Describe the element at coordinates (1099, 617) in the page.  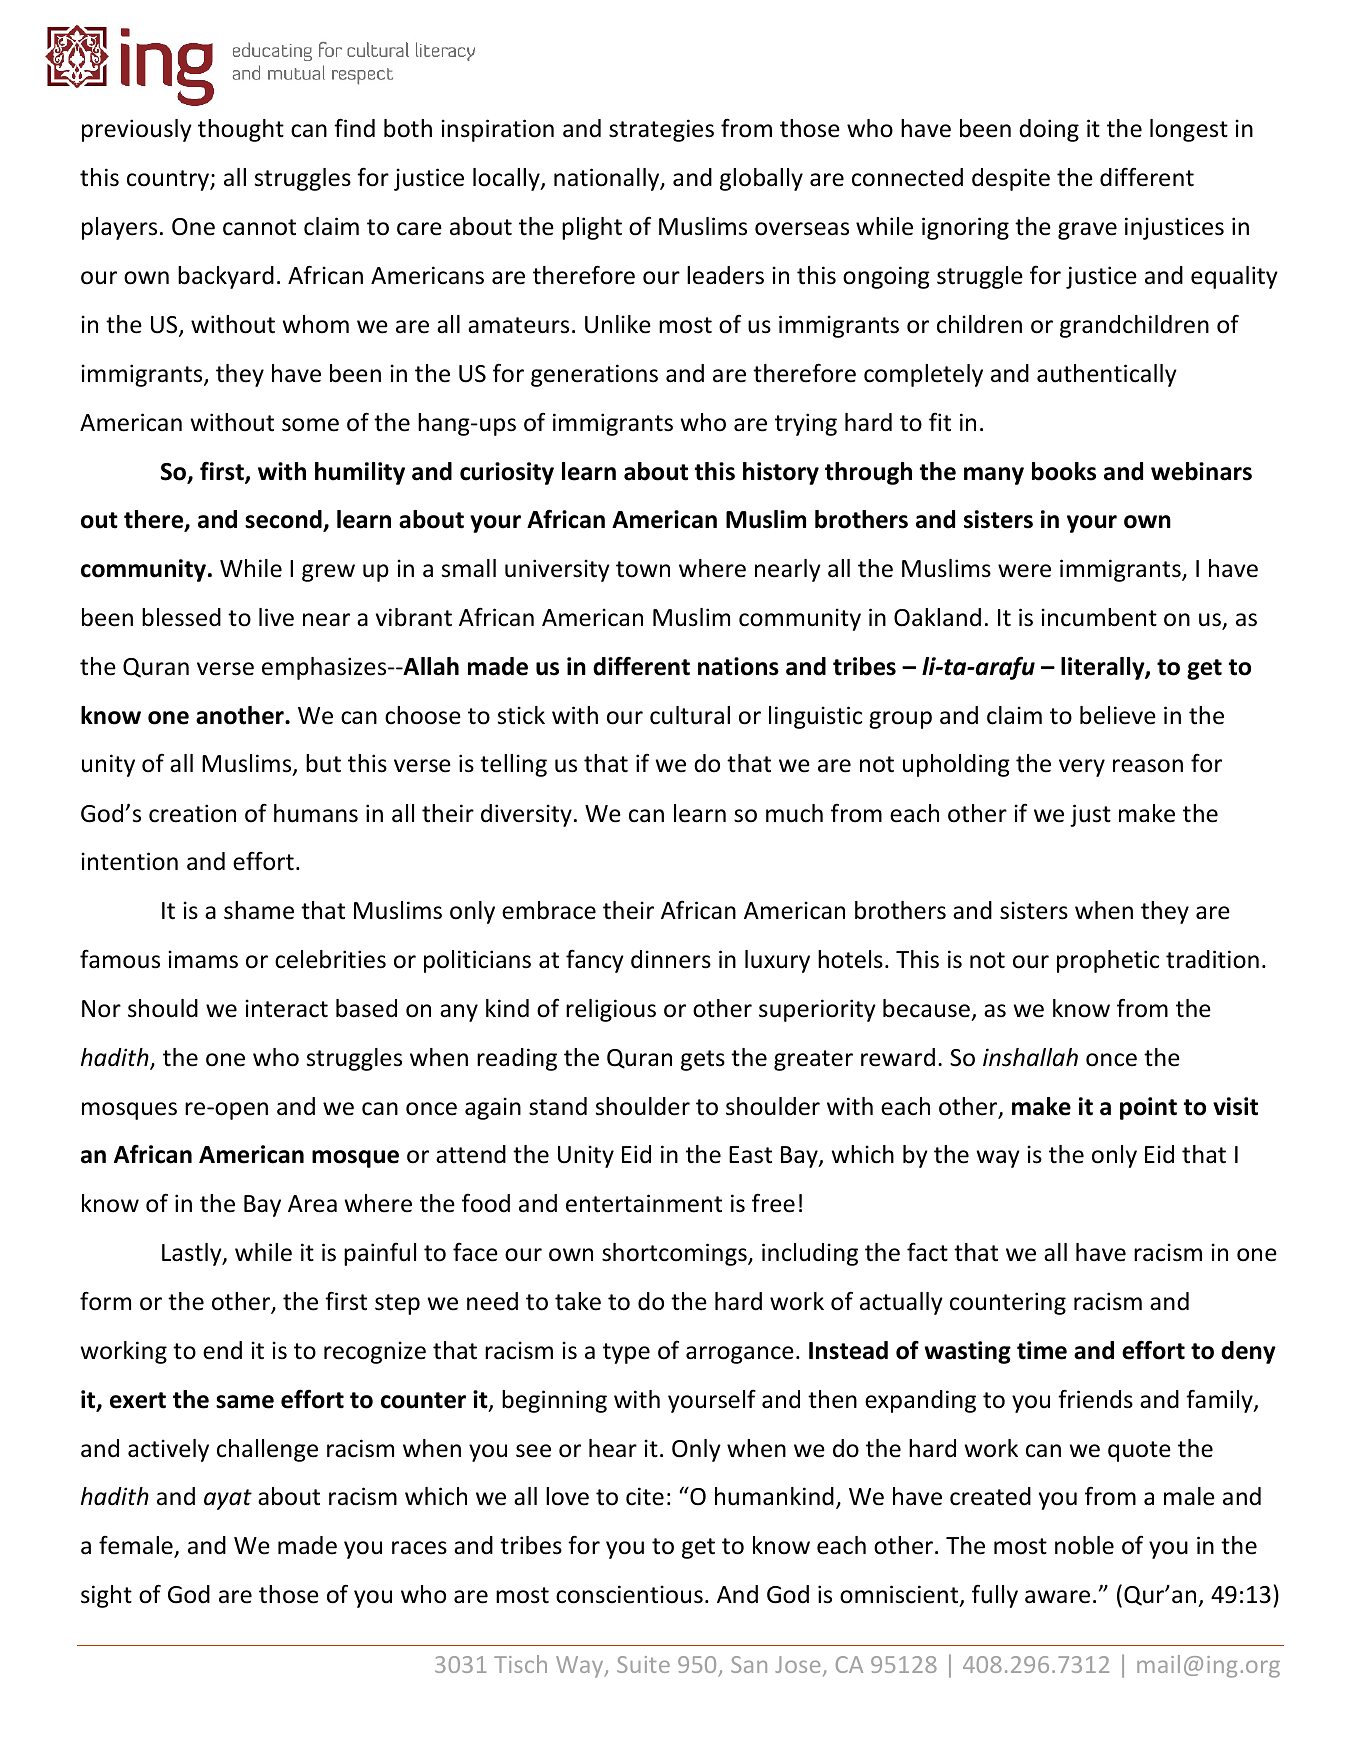
I see `incumbent` at that location.
